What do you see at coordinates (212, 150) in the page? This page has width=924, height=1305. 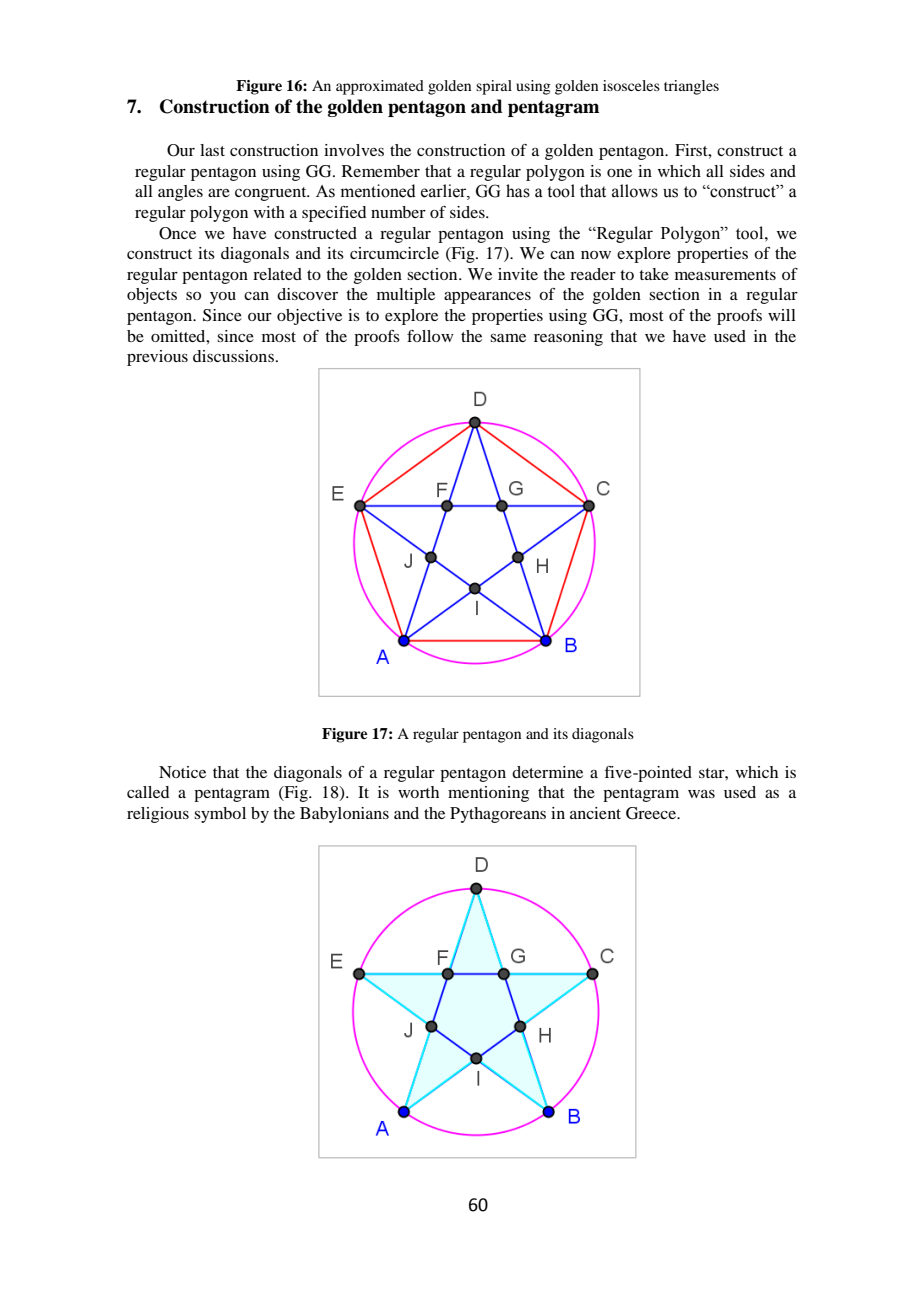 I see `last` at bounding box center [212, 150].
